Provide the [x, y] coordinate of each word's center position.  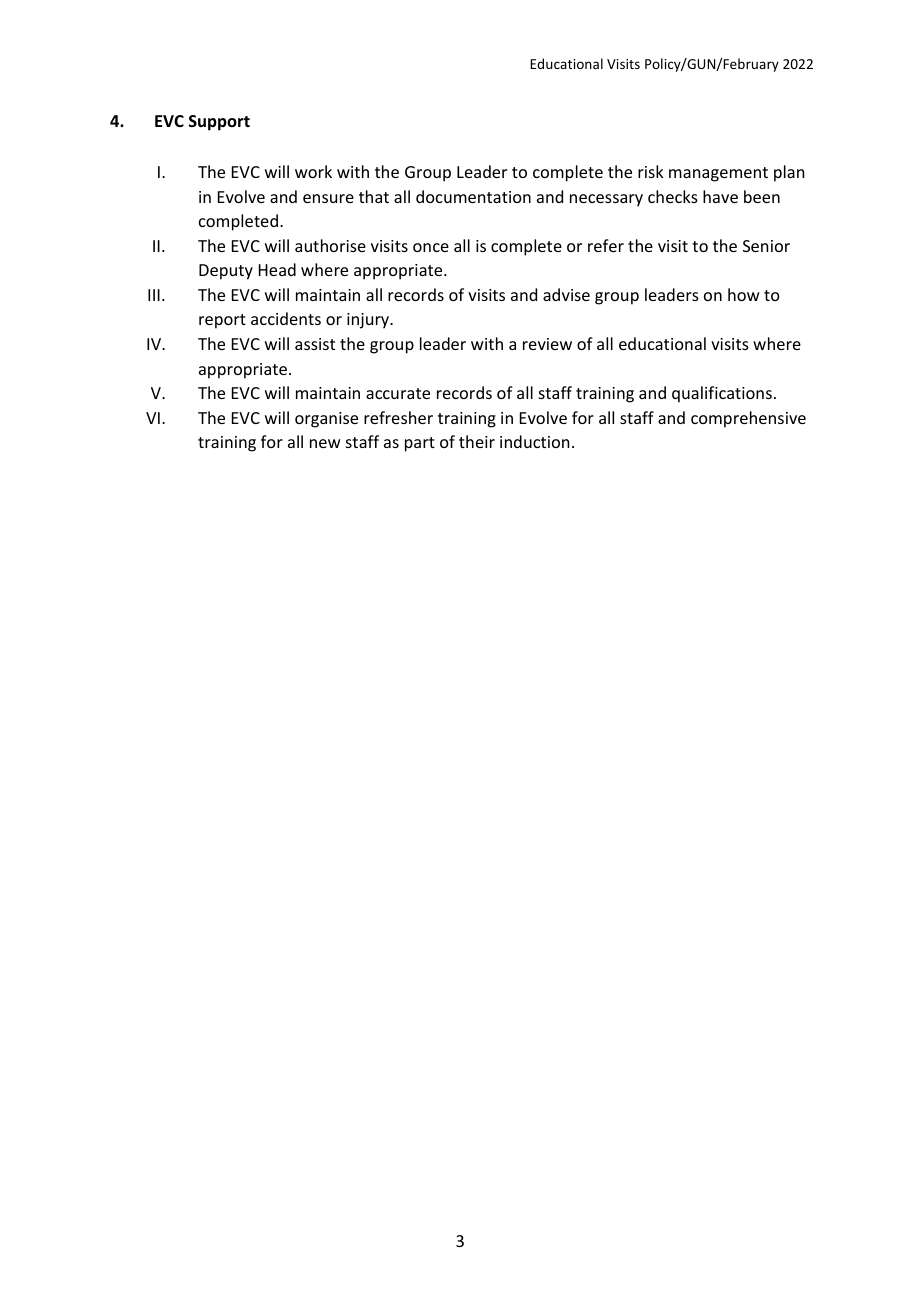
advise [566, 294]
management [718, 174]
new [325, 443]
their [477, 441]
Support [219, 123]
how [744, 294]
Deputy [226, 272]
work [313, 171]
